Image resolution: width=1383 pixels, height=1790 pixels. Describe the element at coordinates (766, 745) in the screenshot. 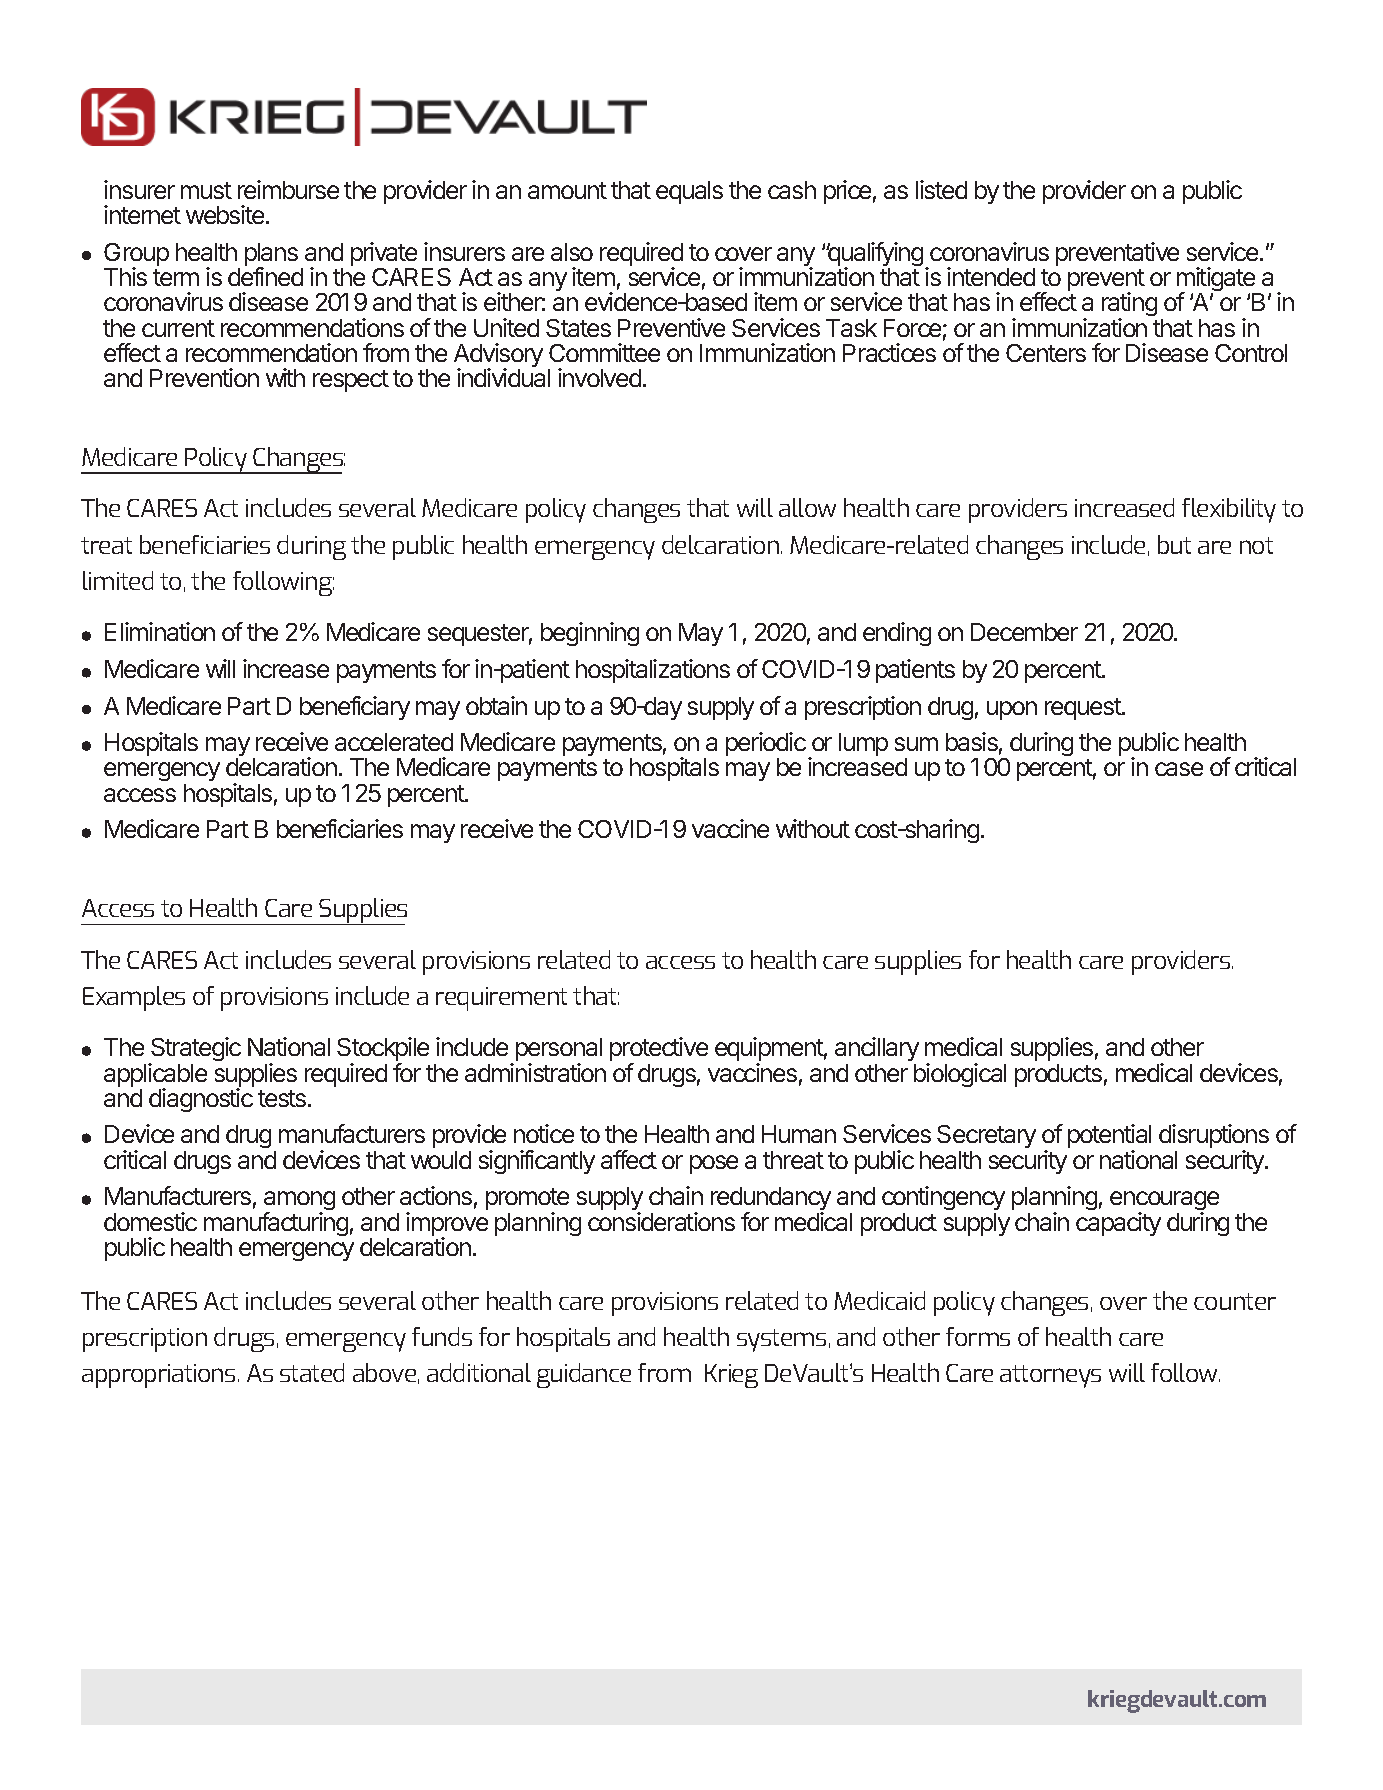

I see `periodic` at that location.
